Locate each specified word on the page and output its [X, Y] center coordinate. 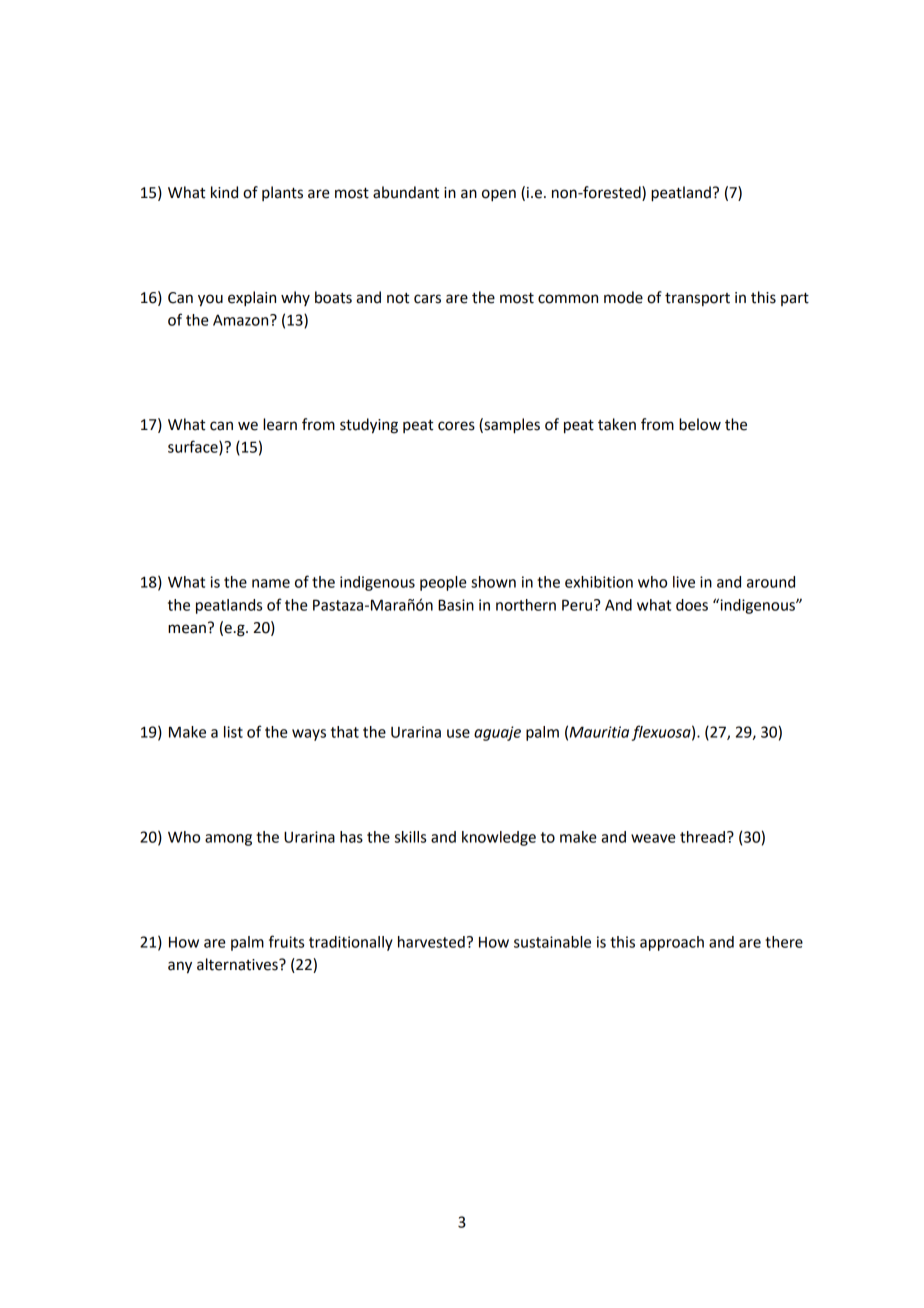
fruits [286, 941]
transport [697, 299]
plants [282, 193]
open [499, 195]
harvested [431, 942]
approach [672, 943]
